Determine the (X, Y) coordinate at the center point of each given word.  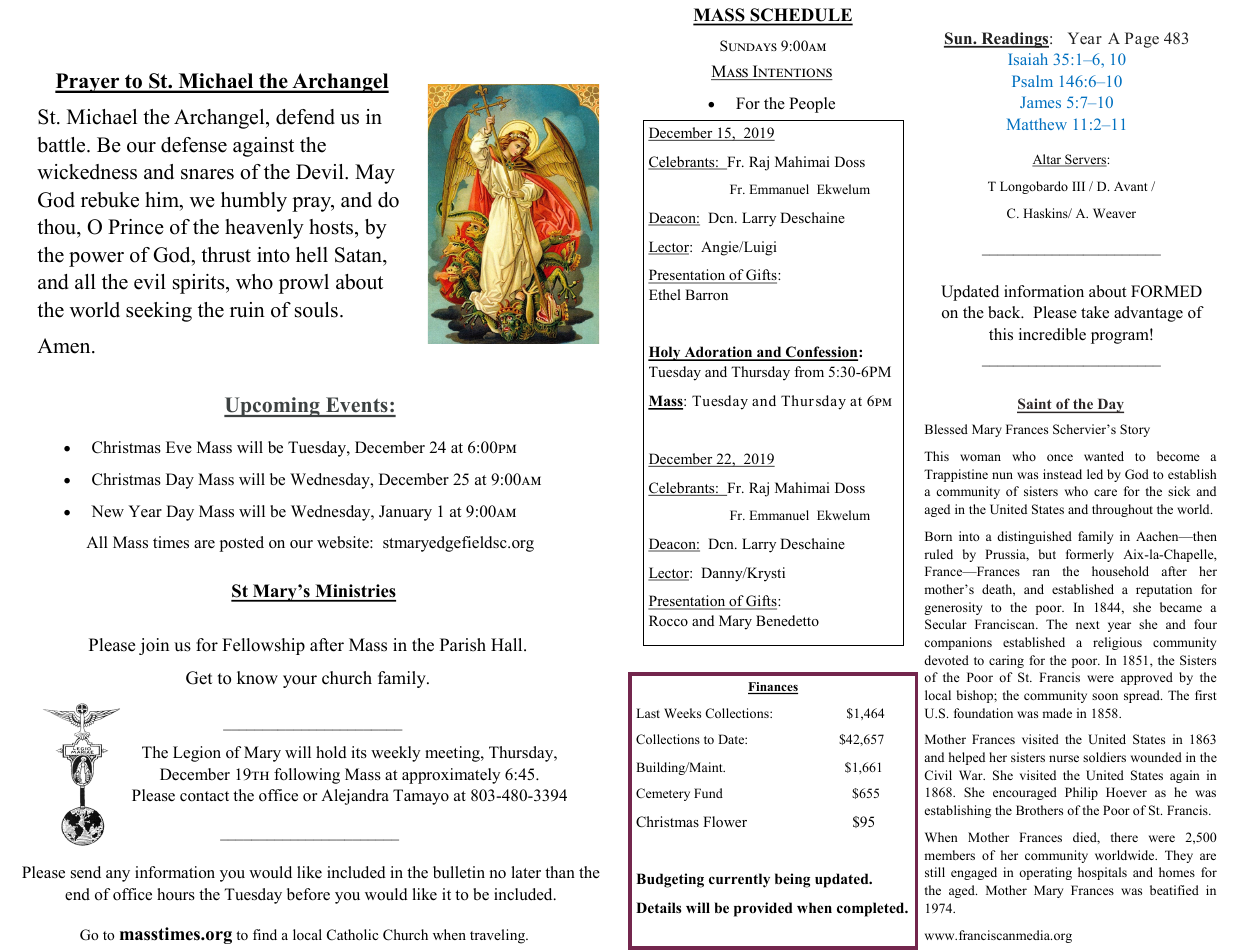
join (154, 646)
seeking (159, 312)
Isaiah (1028, 59)
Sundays (748, 45)
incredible (1052, 334)
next (1088, 625)
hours (176, 894)
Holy (665, 353)
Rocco (668, 620)
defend (305, 117)
